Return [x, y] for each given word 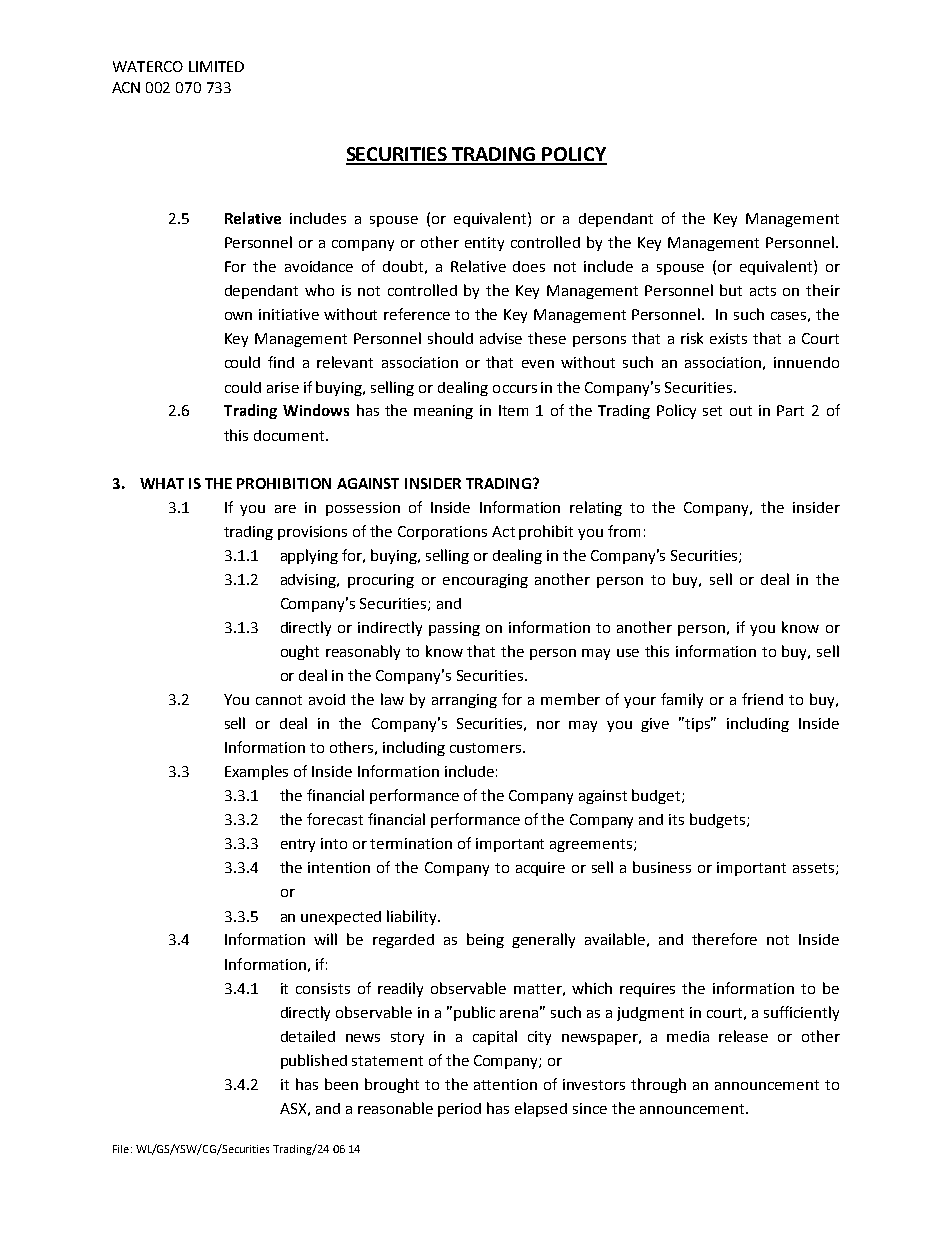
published [314, 1061]
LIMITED [216, 66]
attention [505, 1084]
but [731, 290]
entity [484, 244]
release [743, 1036]
